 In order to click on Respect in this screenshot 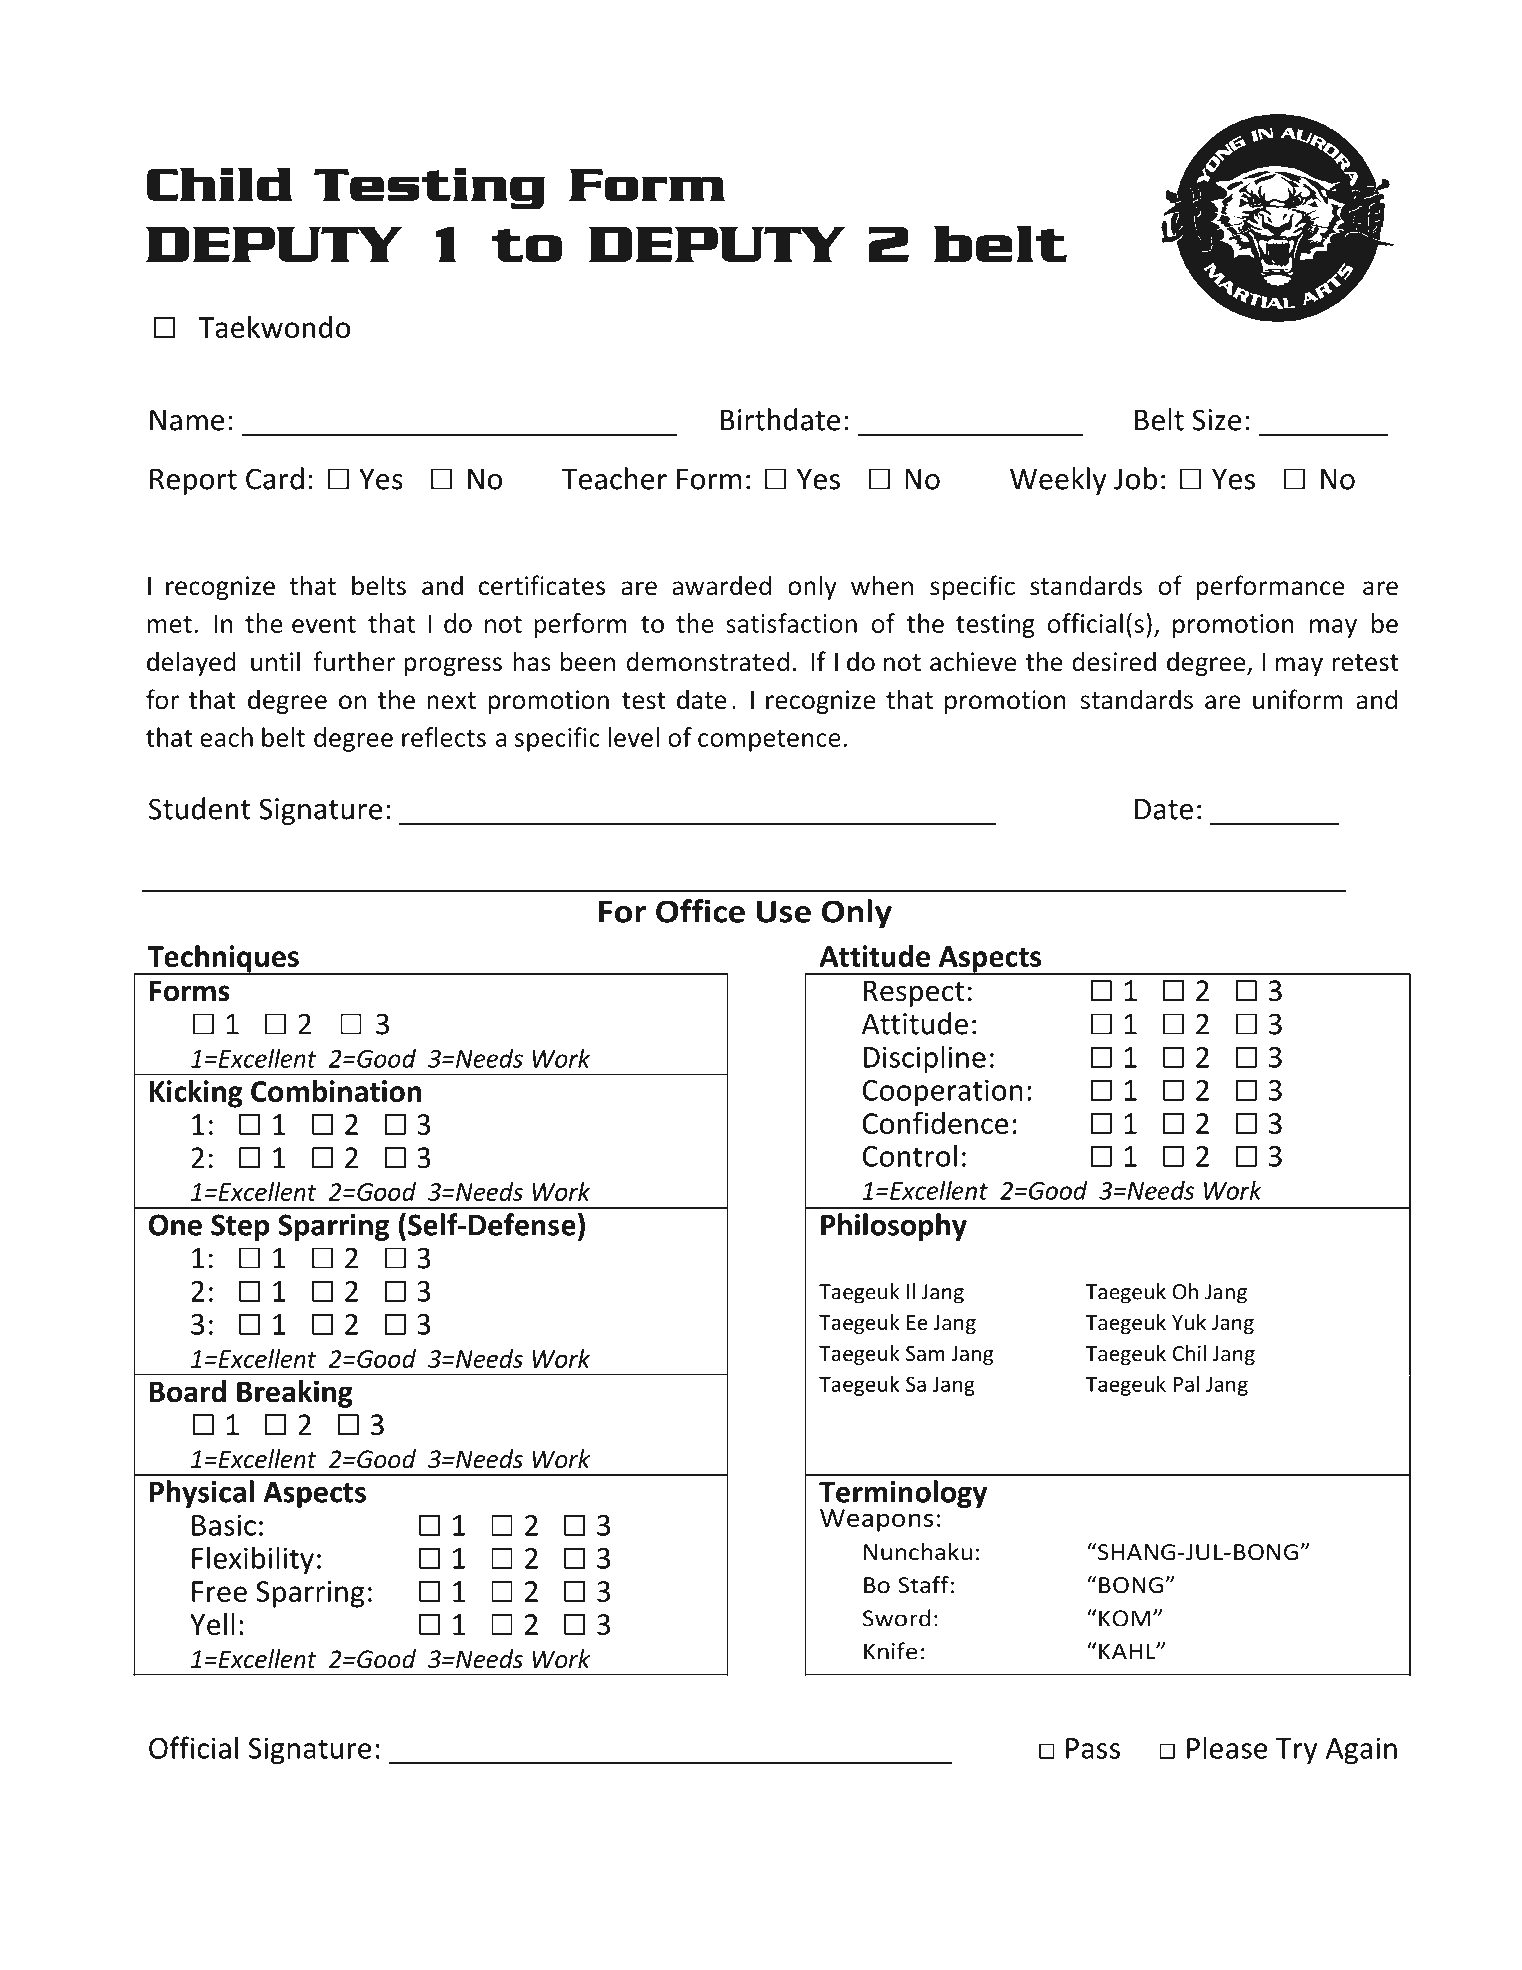, I will do `click(914, 993)`.
